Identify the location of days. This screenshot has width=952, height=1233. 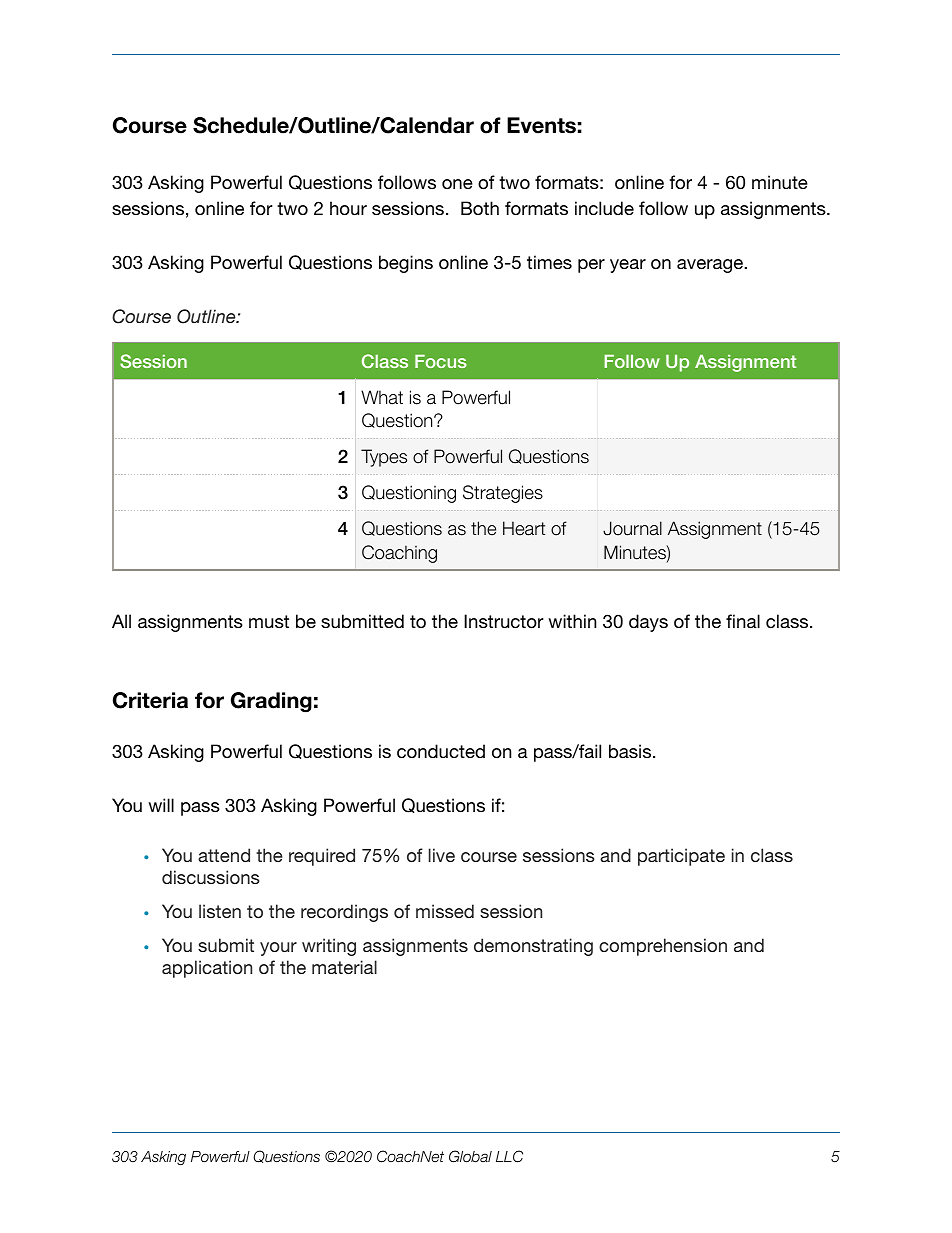
(648, 623).
